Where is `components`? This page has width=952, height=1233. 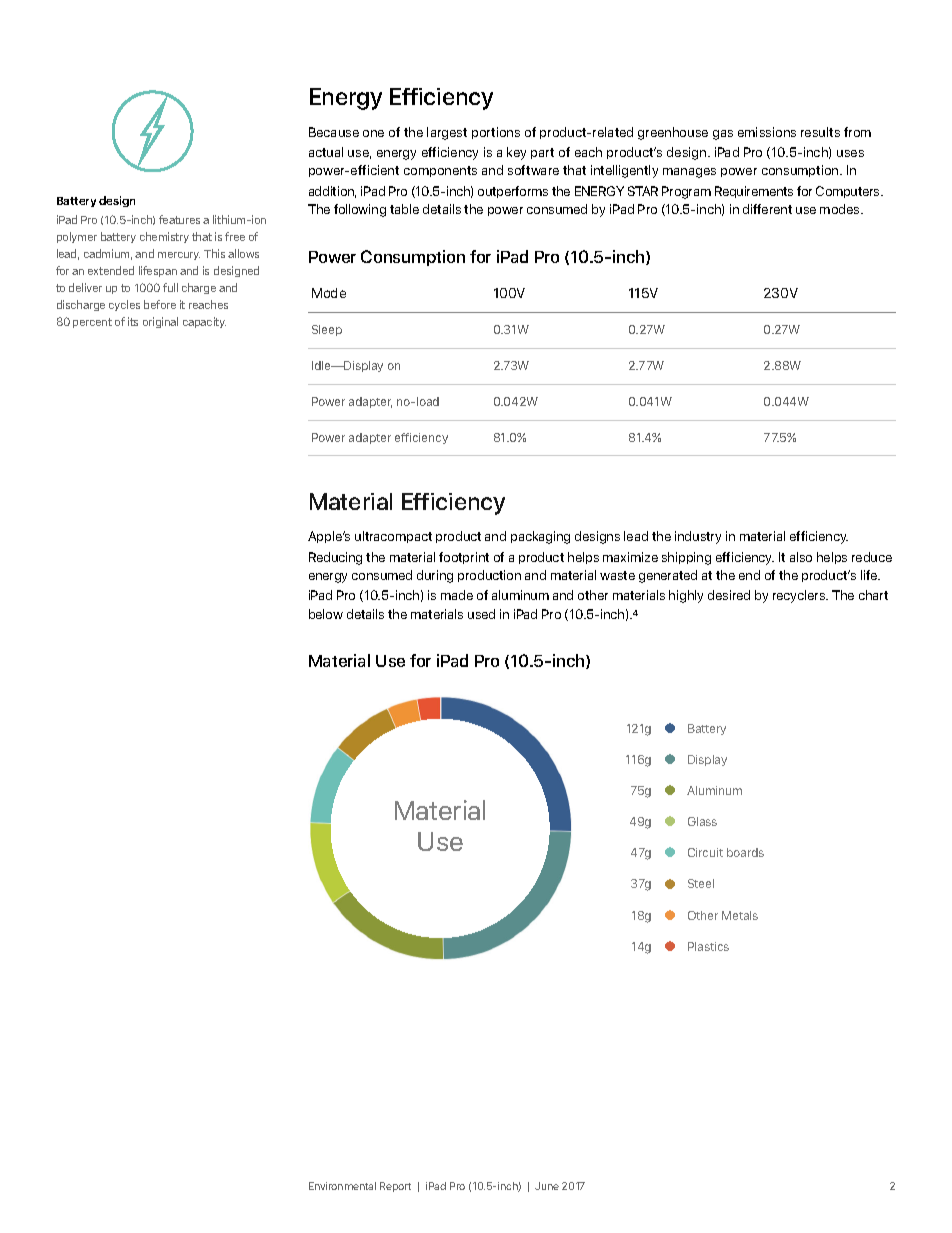 components is located at coordinates (440, 171).
